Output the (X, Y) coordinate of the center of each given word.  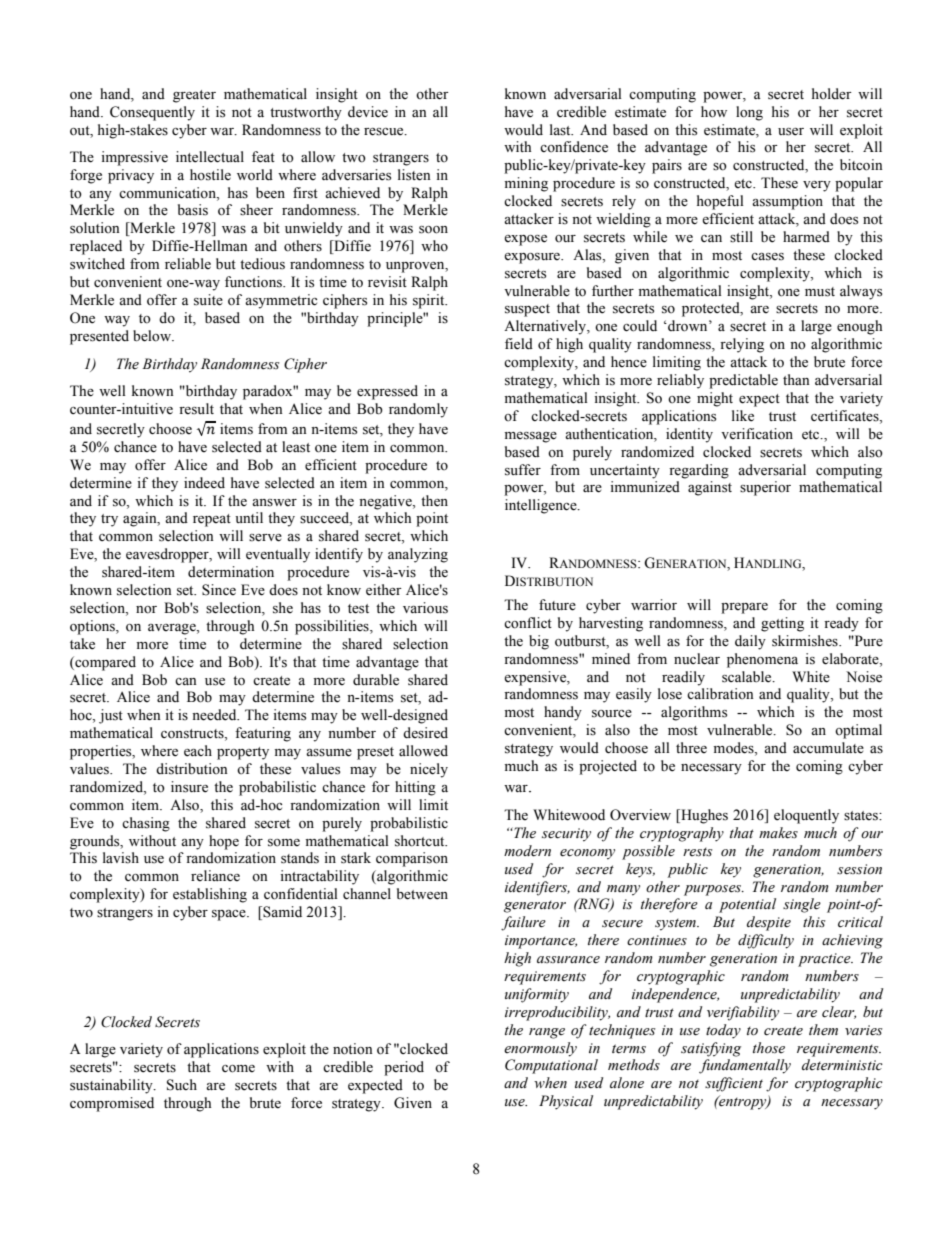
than (796, 379)
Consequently (152, 113)
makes (778, 833)
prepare (744, 608)
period (404, 1068)
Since (219, 590)
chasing (146, 824)
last (561, 130)
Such (182, 1085)
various (425, 608)
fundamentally (745, 1066)
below (153, 336)
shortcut (421, 841)
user (791, 132)
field (519, 344)
